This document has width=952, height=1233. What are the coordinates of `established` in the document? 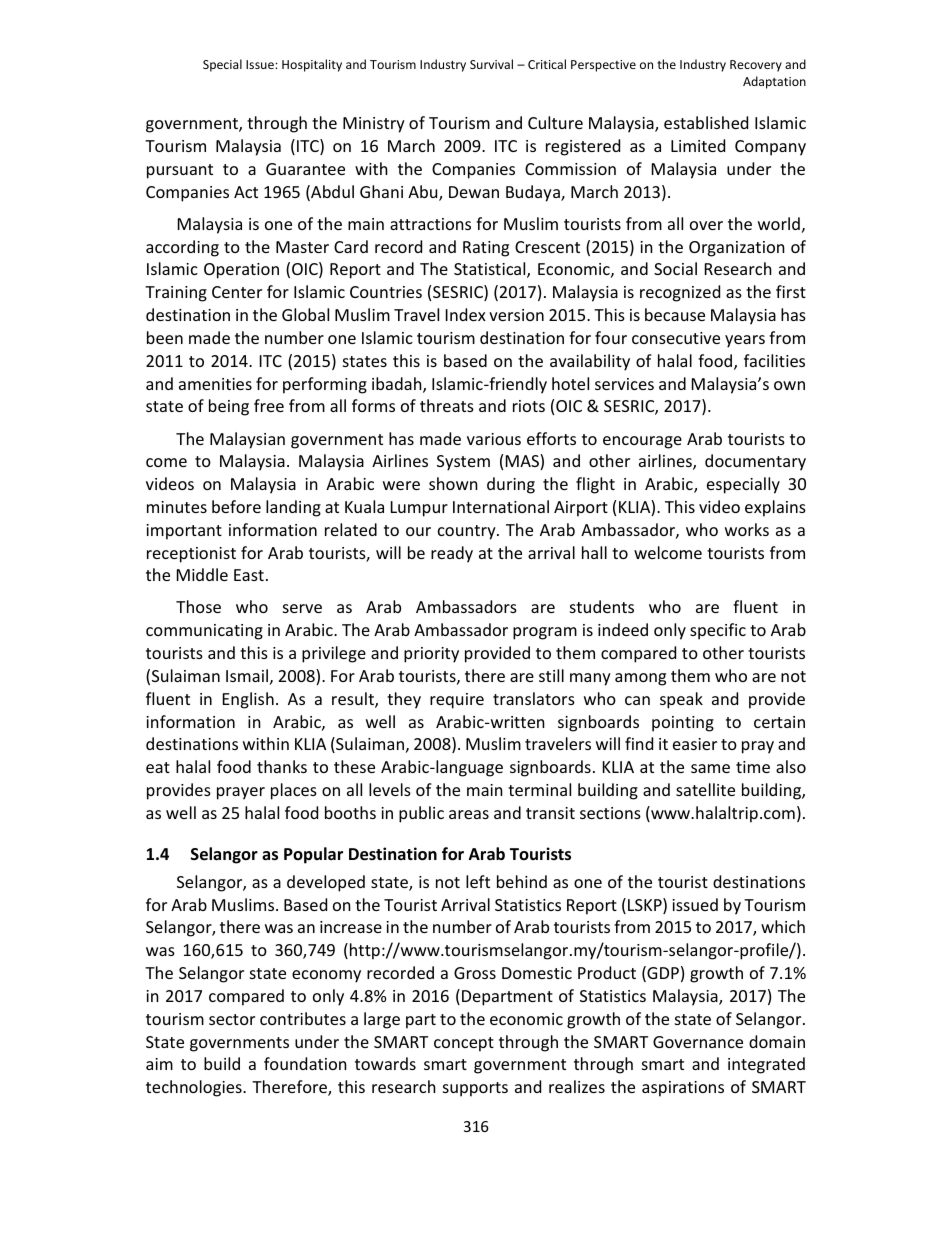 It's located at (706, 122).
